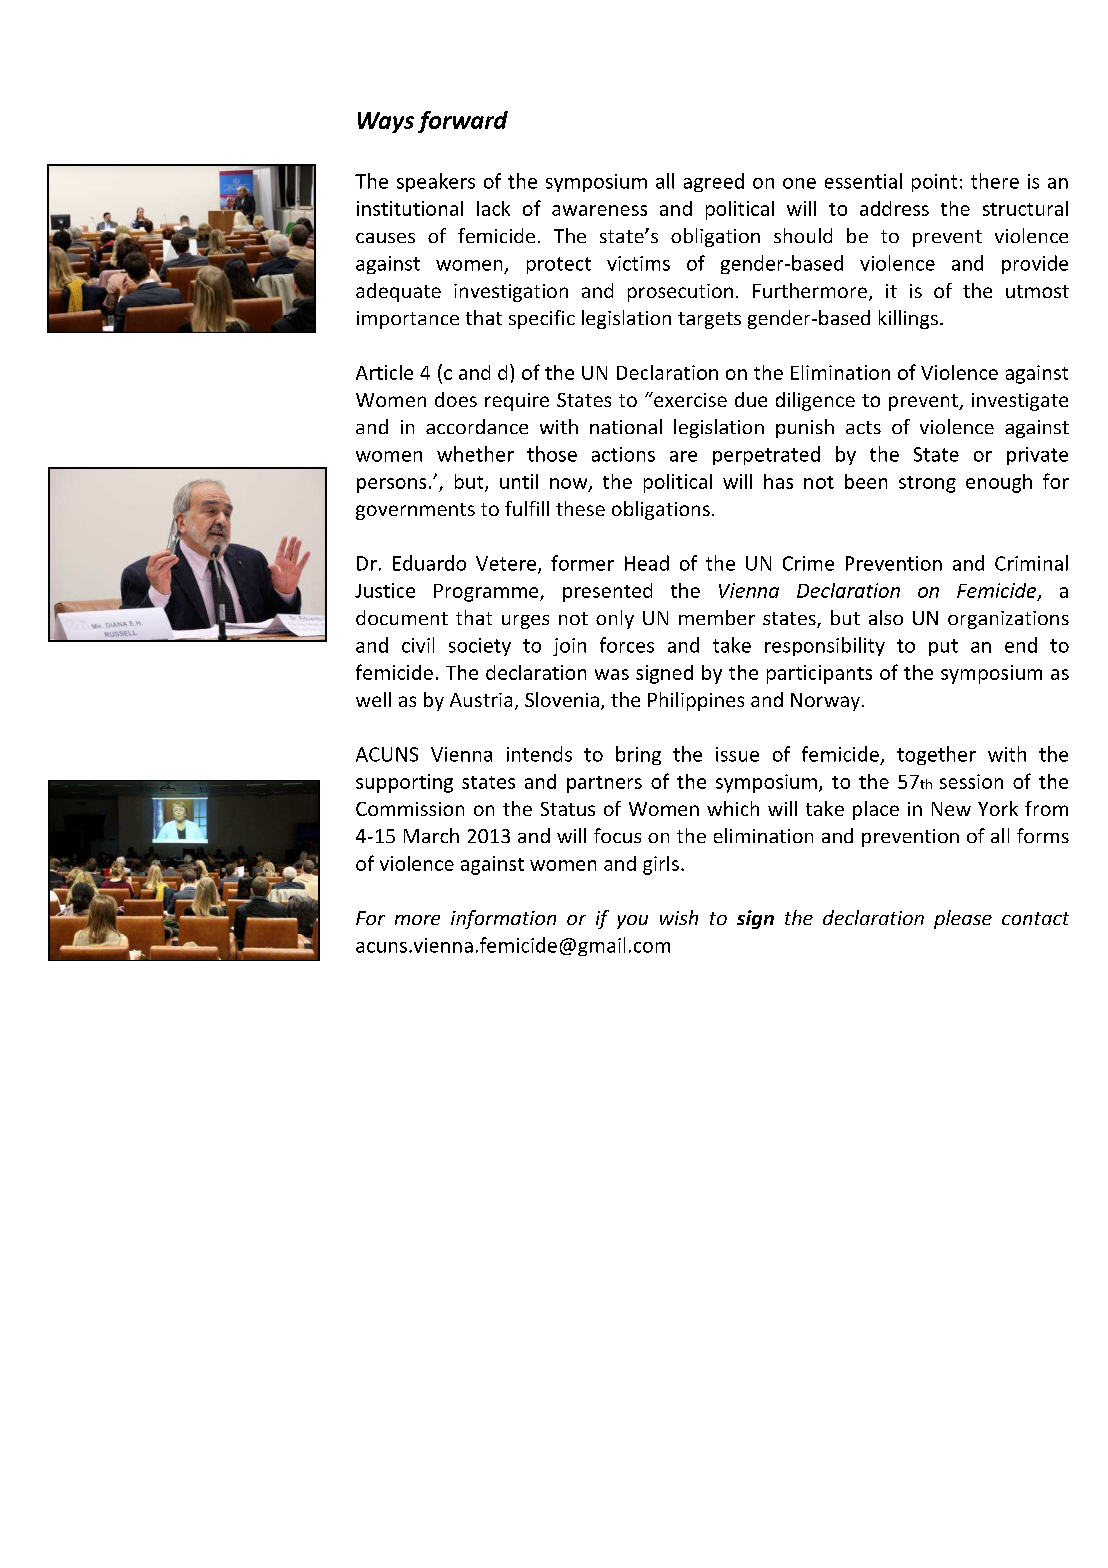 The height and width of the page is (1568, 1108). Describe the element at coordinates (503, 919) in the page. I see `information` at that location.
